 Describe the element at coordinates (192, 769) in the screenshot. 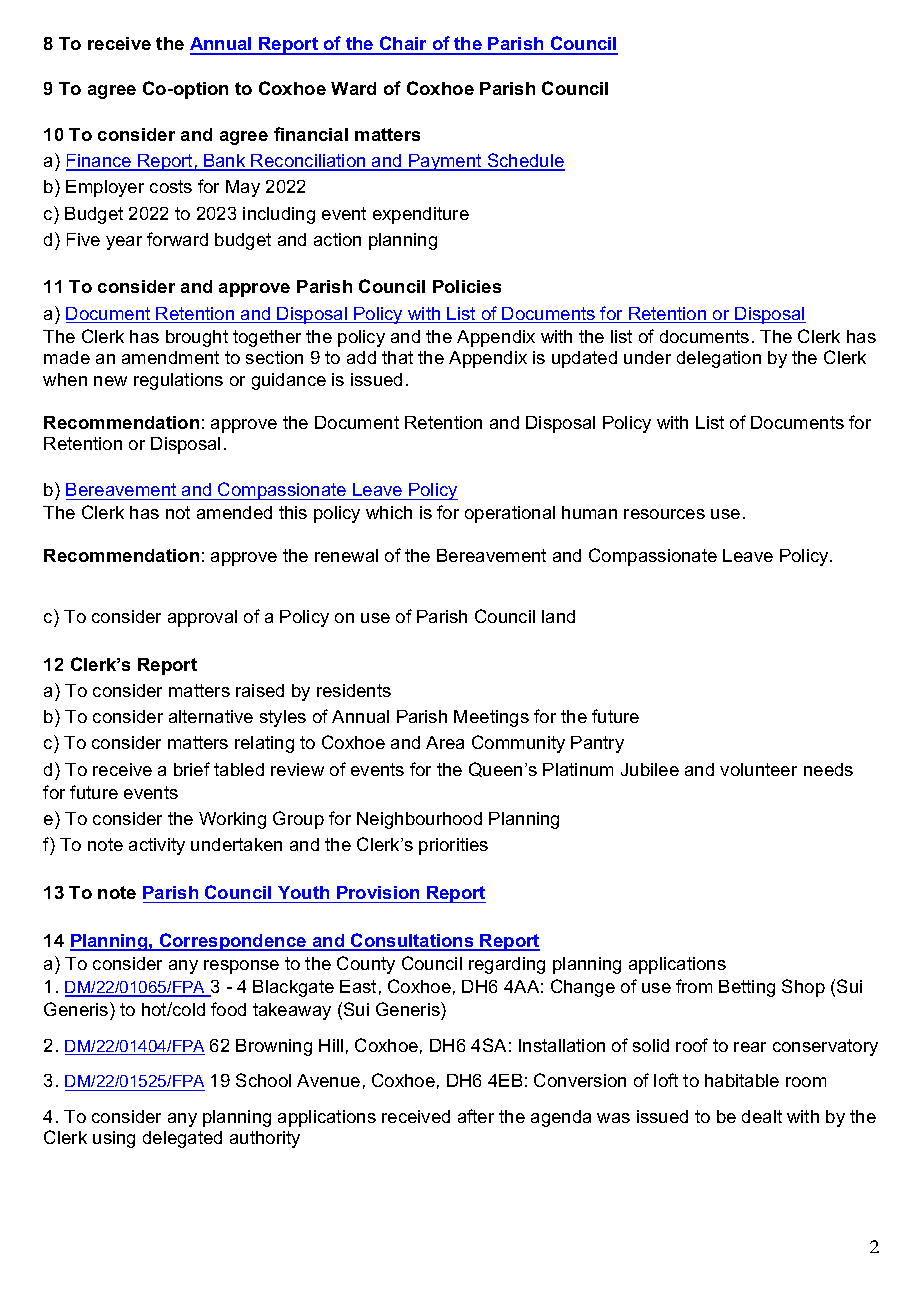

I see `brief` at that location.
